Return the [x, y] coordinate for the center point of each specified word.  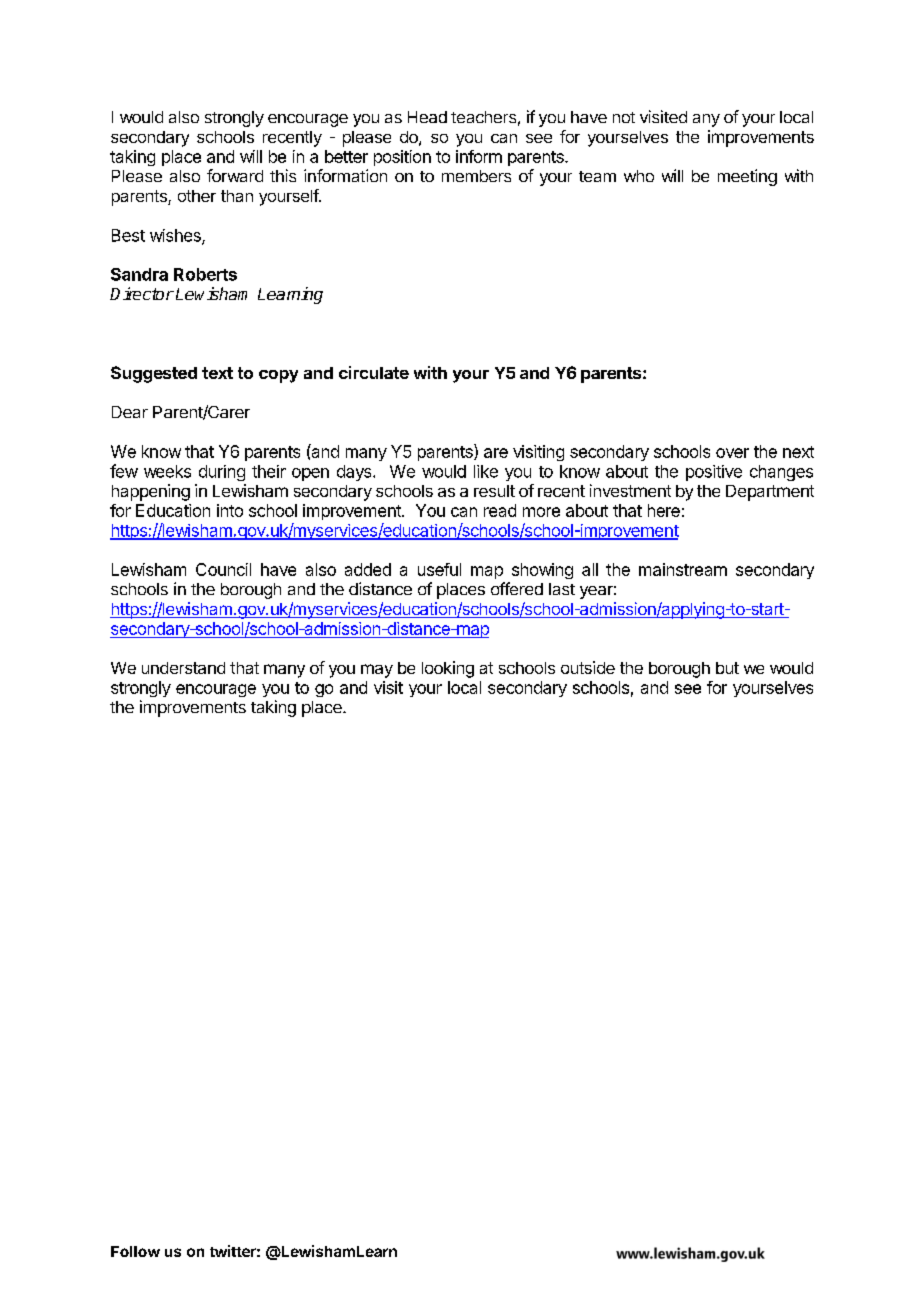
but [727, 668]
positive [714, 473]
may [377, 671]
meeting [747, 177]
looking [448, 669]
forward [235, 175]
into [230, 510]
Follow [135, 1251]
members [476, 176]
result [494, 491]
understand [183, 668]
